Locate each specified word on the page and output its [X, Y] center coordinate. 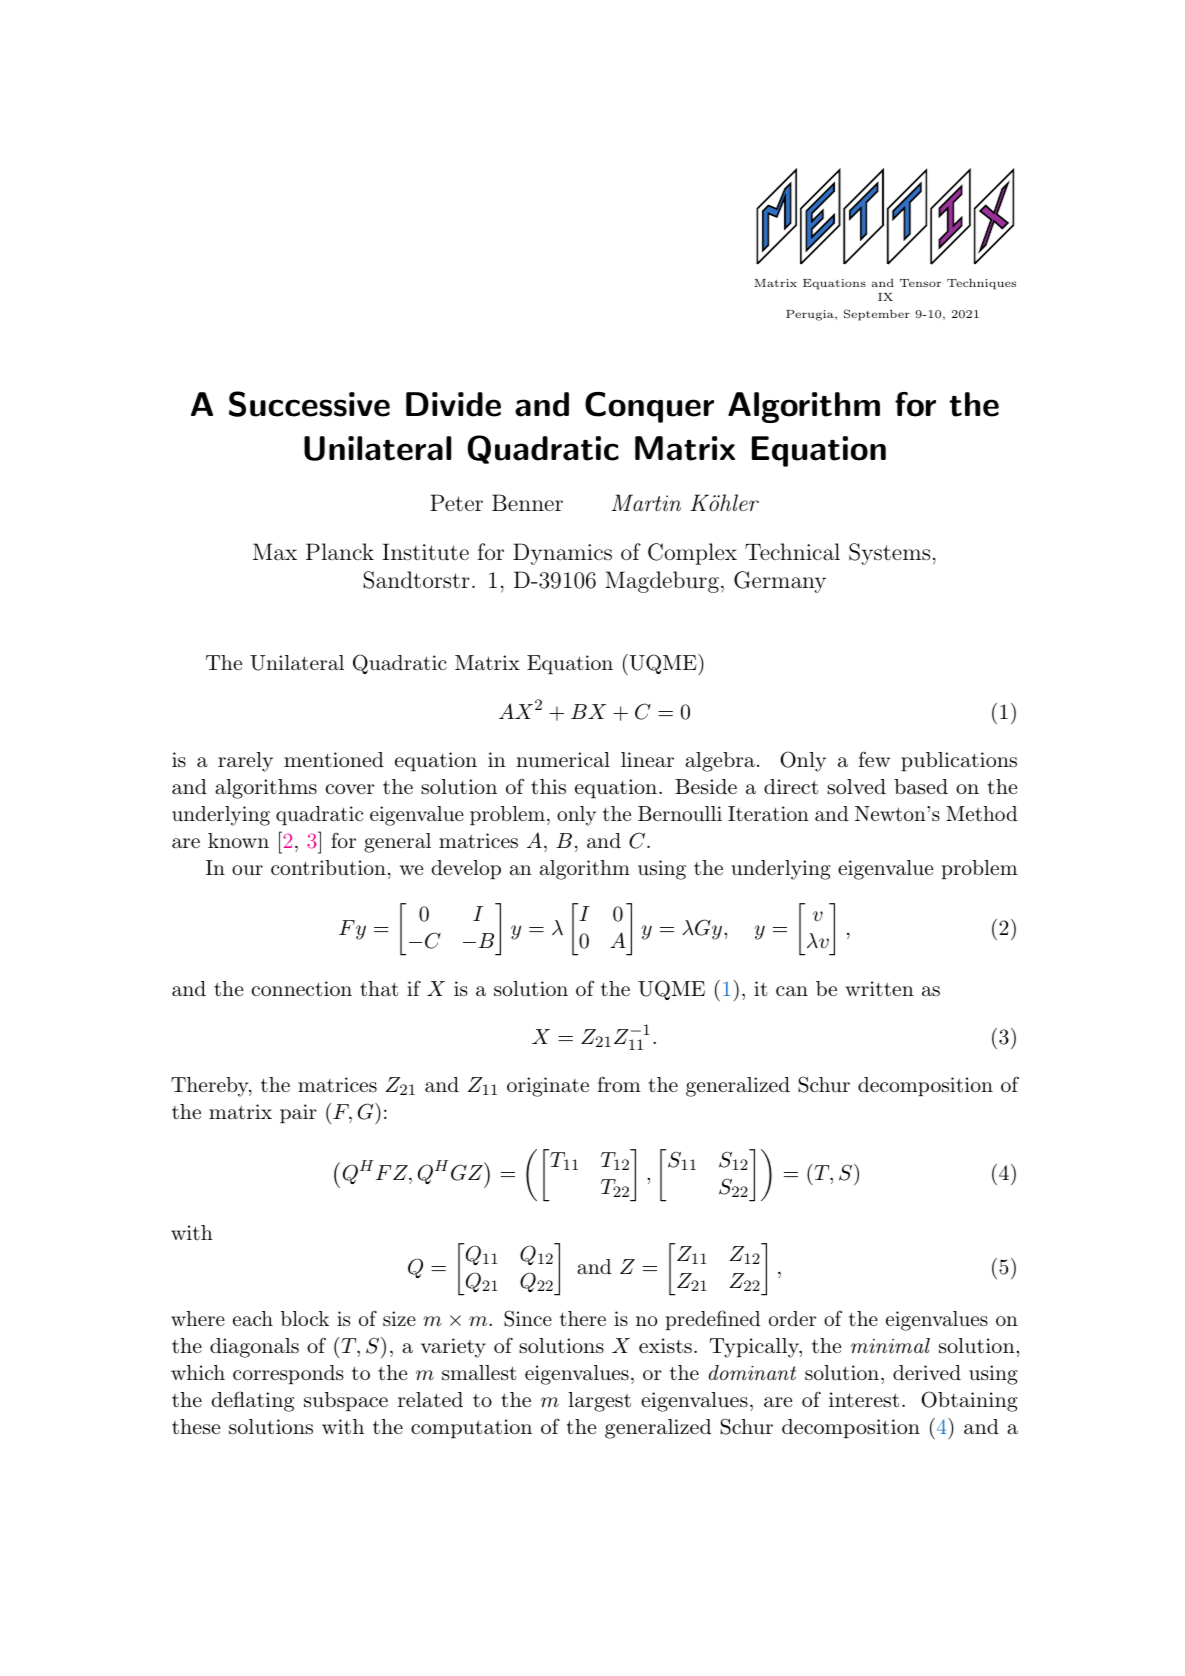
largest [599, 1402]
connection [301, 988]
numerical [563, 760]
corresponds [288, 1374]
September [877, 315]
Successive [309, 404]
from [619, 1084]
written [879, 989]
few [874, 759]
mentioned [334, 759]
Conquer [649, 407]
